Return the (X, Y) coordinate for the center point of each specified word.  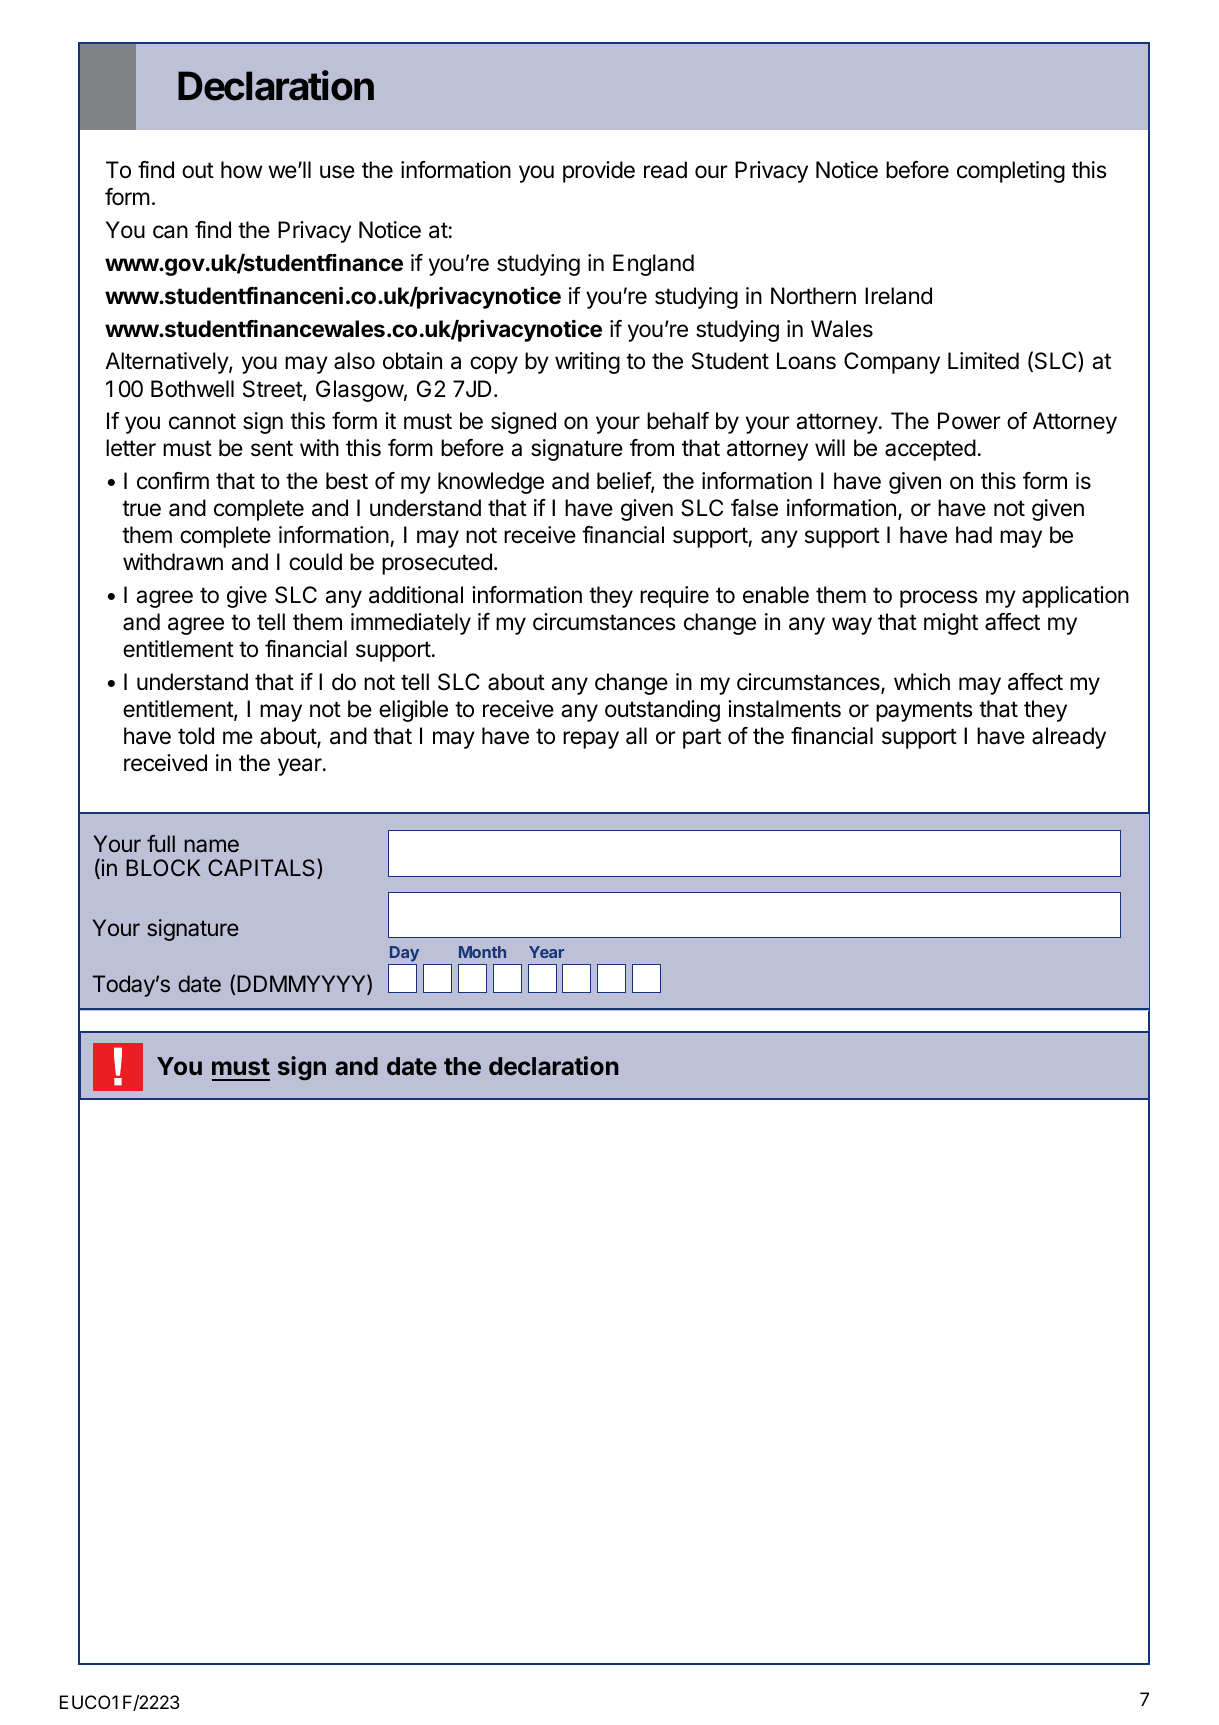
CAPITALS (263, 869)
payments (924, 711)
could (315, 562)
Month (482, 952)
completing (1011, 172)
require (674, 597)
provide (599, 172)
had (974, 535)
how (241, 169)
